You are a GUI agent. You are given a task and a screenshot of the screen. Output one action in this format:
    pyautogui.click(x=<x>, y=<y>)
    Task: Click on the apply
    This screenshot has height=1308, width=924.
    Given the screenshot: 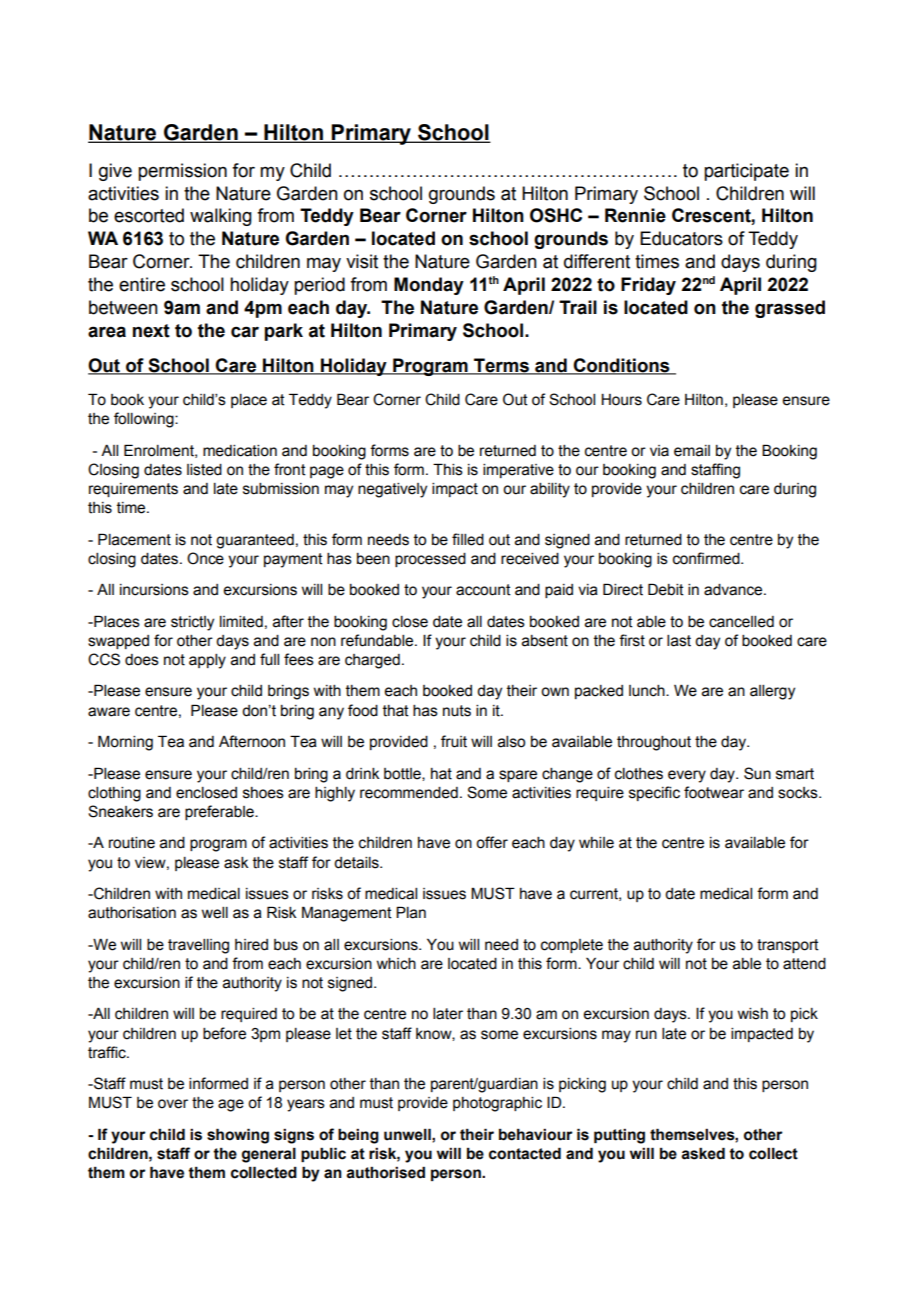 What is the action you would take?
    pyautogui.click(x=207, y=661)
